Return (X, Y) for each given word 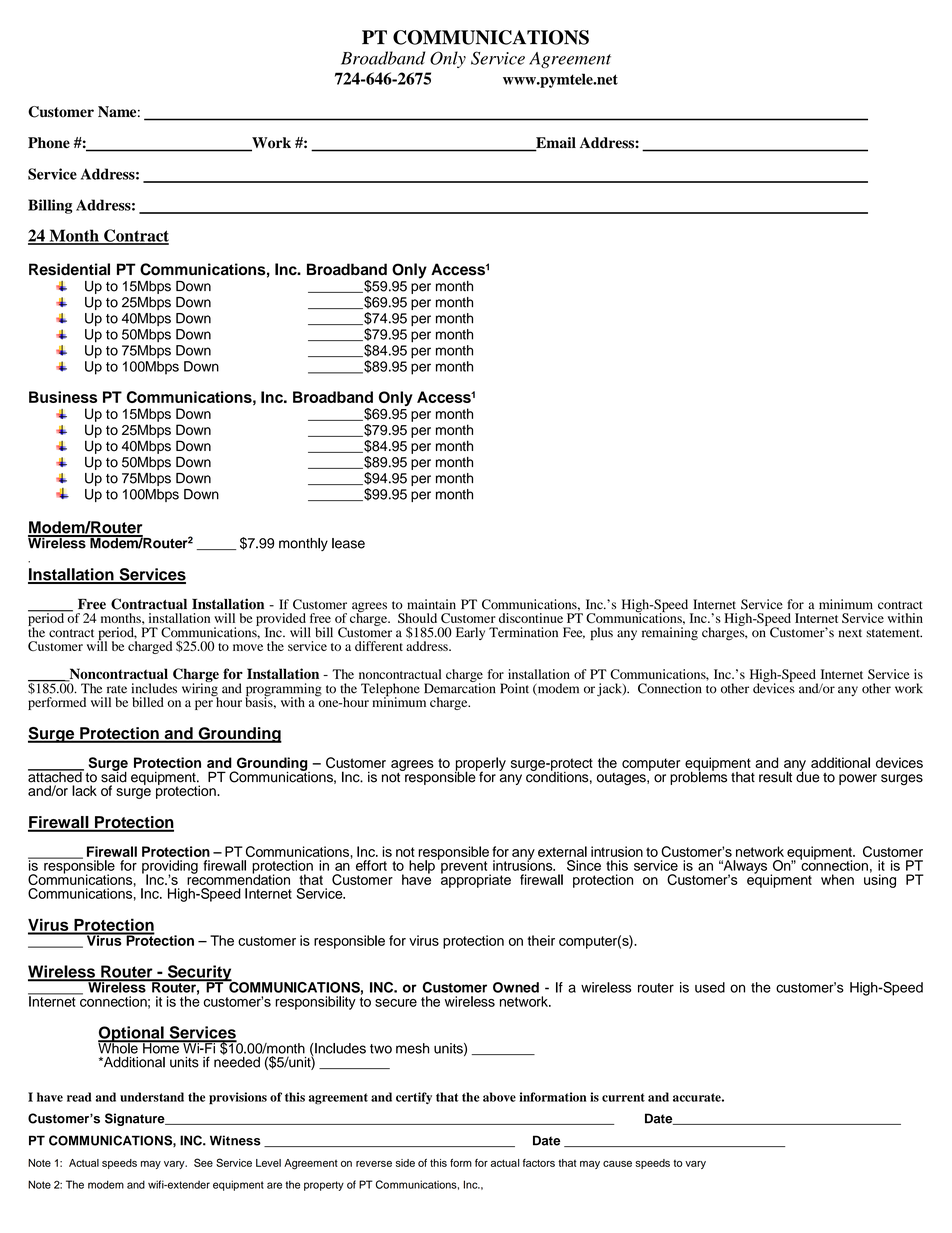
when (837, 879)
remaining (670, 634)
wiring (200, 690)
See (203, 1162)
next (850, 633)
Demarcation (460, 687)
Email (555, 144)
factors (539, 1163)
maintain (431, 604)
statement (894, 633)
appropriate (476, 880)
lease (348, 543)
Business (63, 397)
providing (170, 868)
